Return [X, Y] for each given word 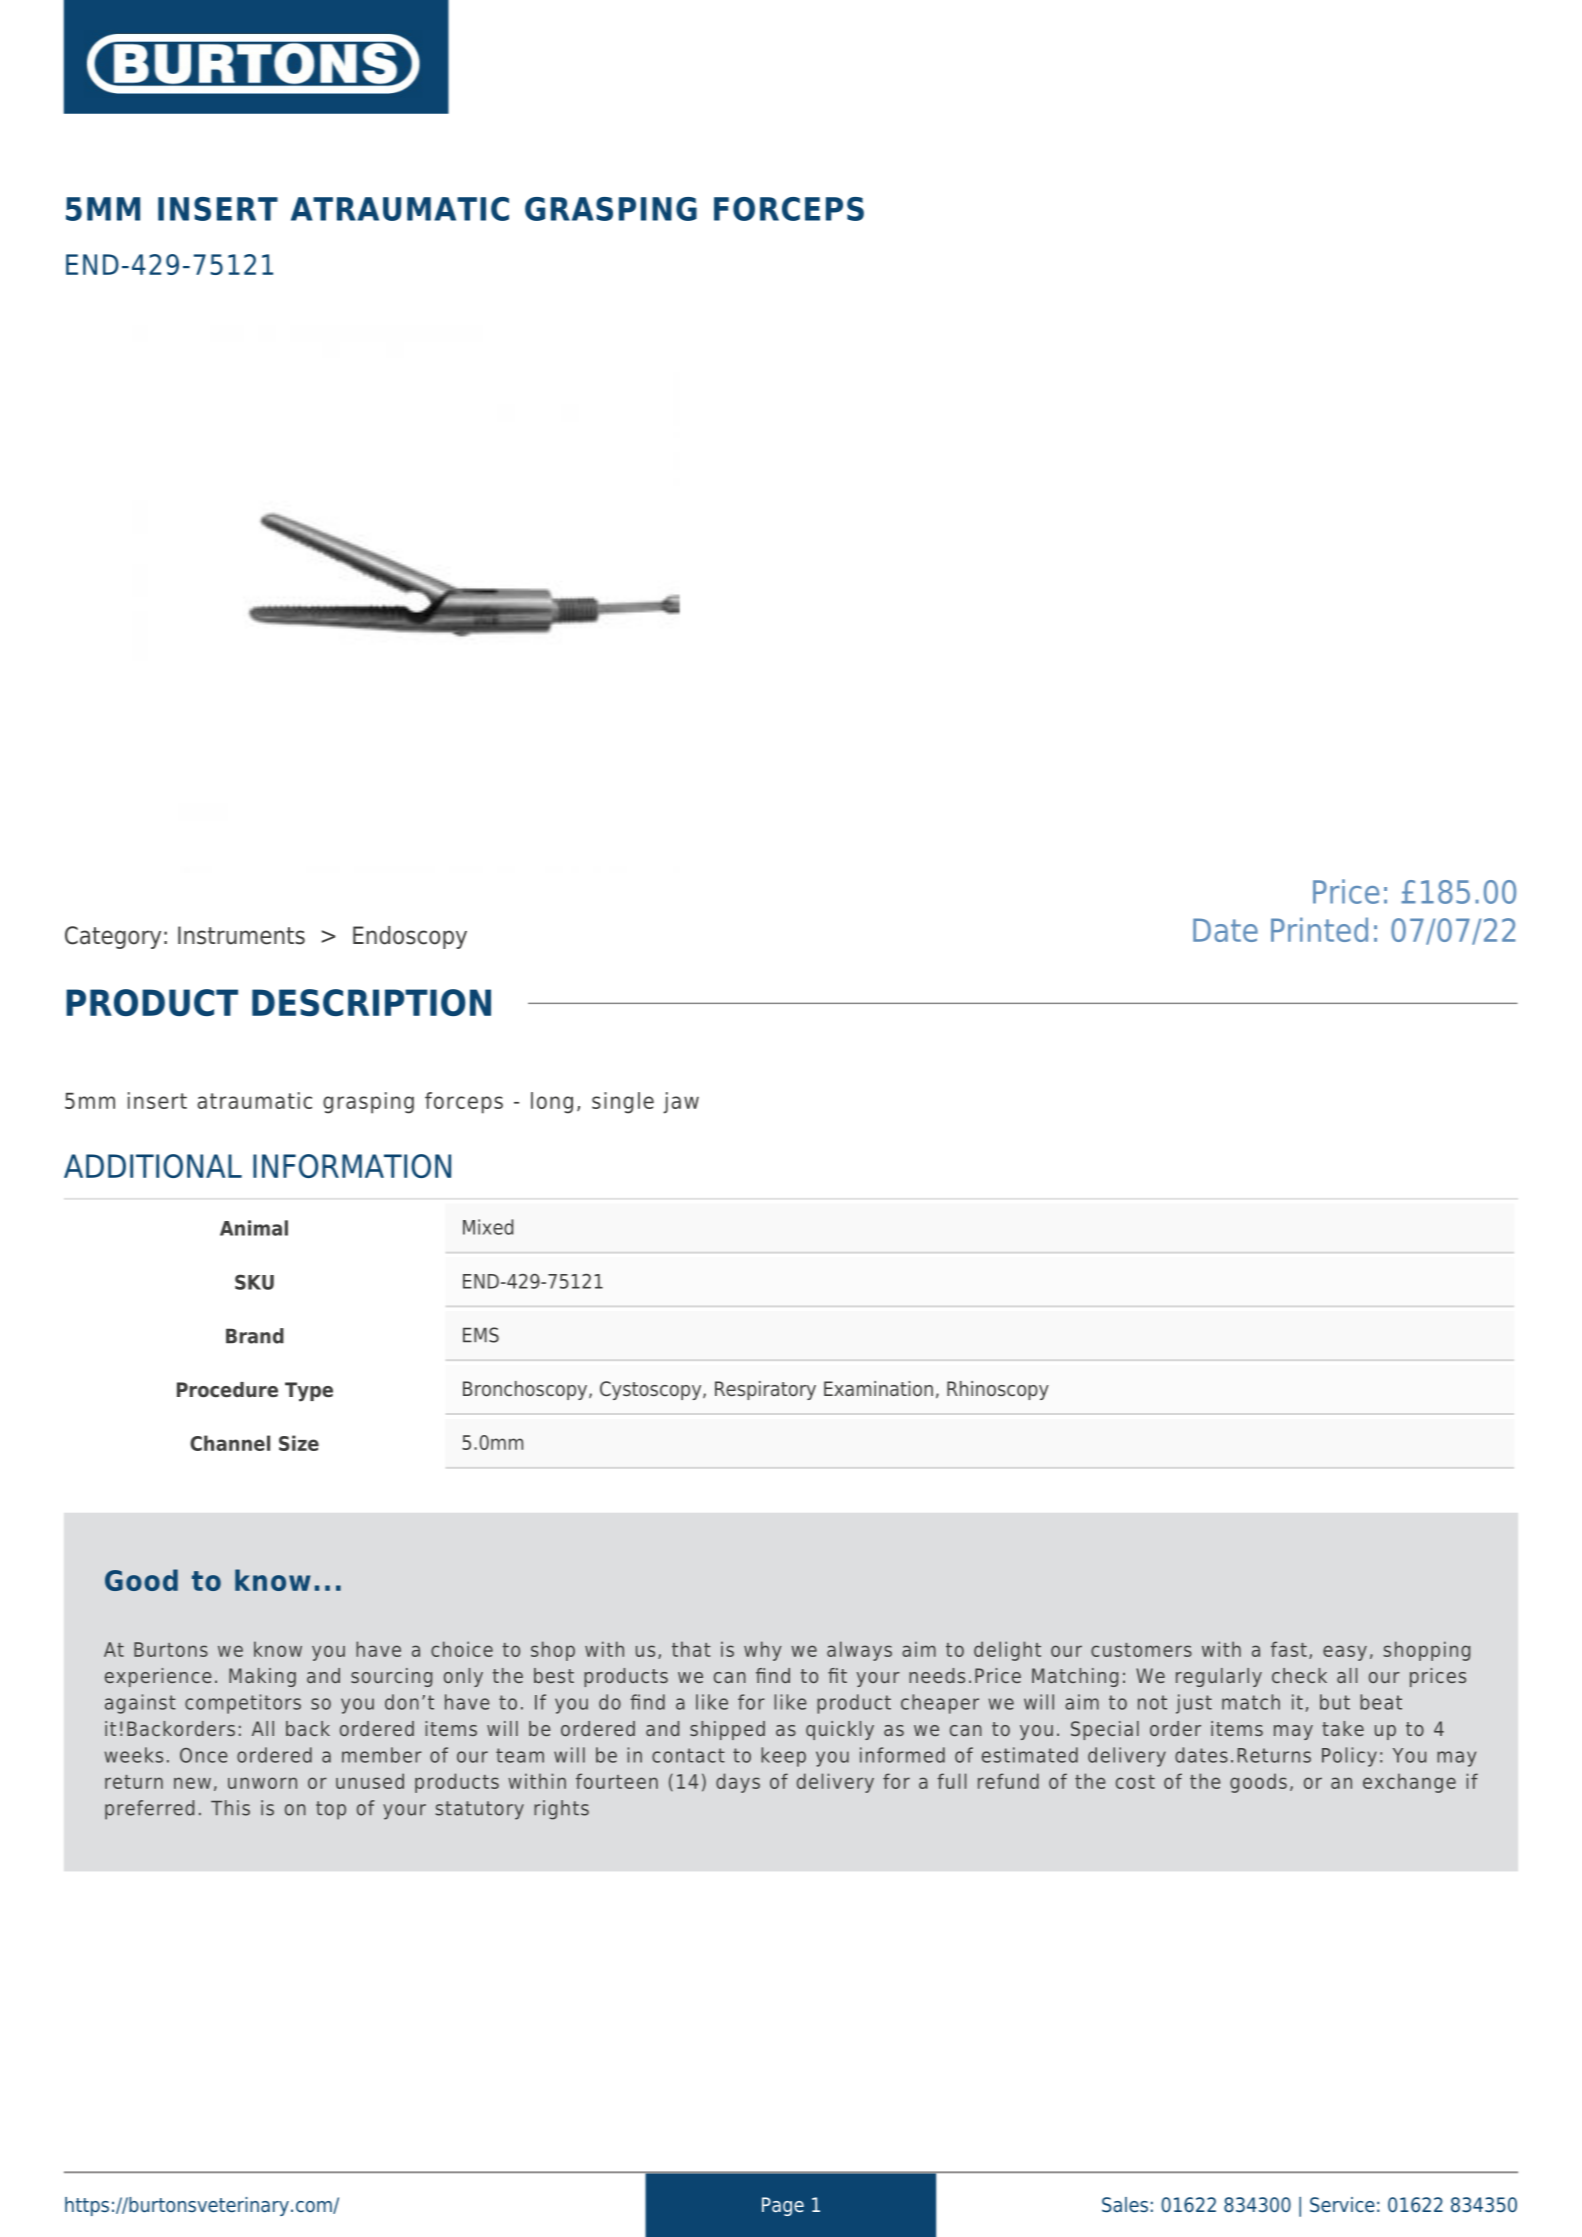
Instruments [241, 935]
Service [1342, 2205]
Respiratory [765, 1390]
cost [1135, 1782]
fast [1289, 1649]
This [230, 1808]
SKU [254, 1282]
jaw [681, 1103]
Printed [1319, 929]
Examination [878, 1389]
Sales [1125, 2205]
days [738, 1783]
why [763, 1651]
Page [783, 2206]
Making [262, 1677]
